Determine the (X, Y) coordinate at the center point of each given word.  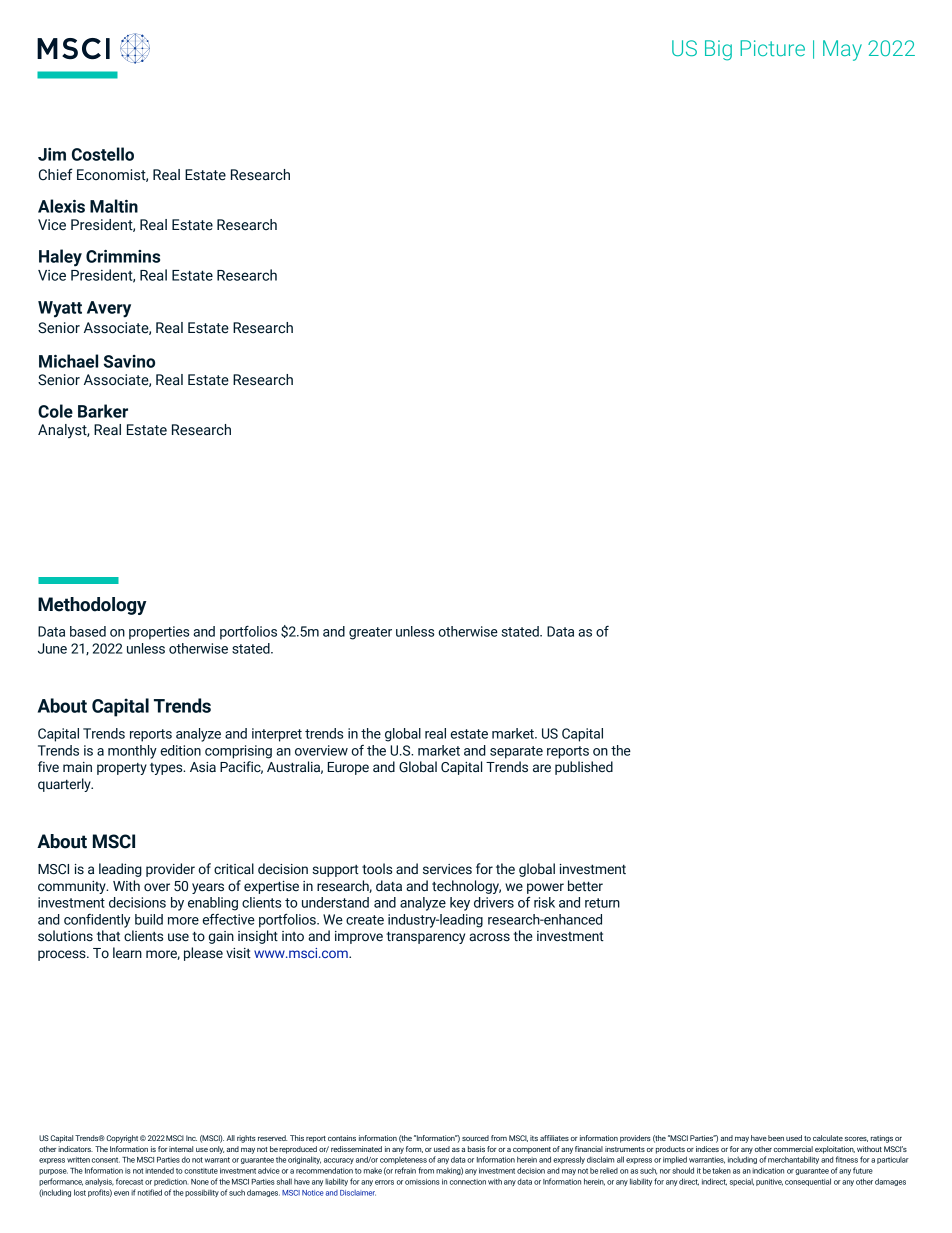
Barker (103, 411)
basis (476, 1149)
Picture (772, 48)
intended (159, 1170)
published (584, 768)
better (585, 886)
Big (718, 50)
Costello (103, 154)
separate (516, 752)
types (167, 769)
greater (370, 633)
